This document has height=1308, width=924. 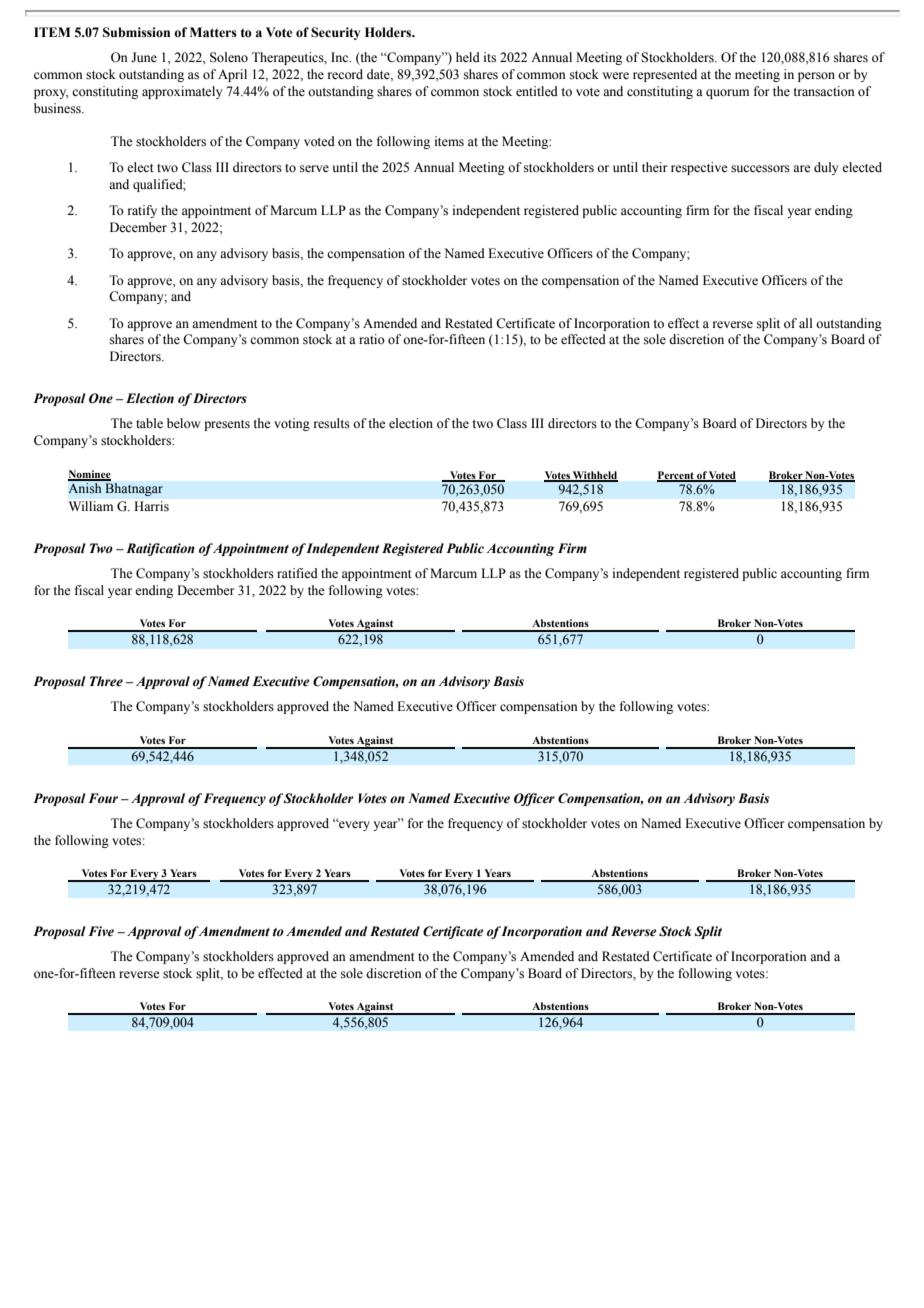 What do you see at coordinates (160, 549) in the document?
I see `Ratification` at bounding box center [160, 549].
